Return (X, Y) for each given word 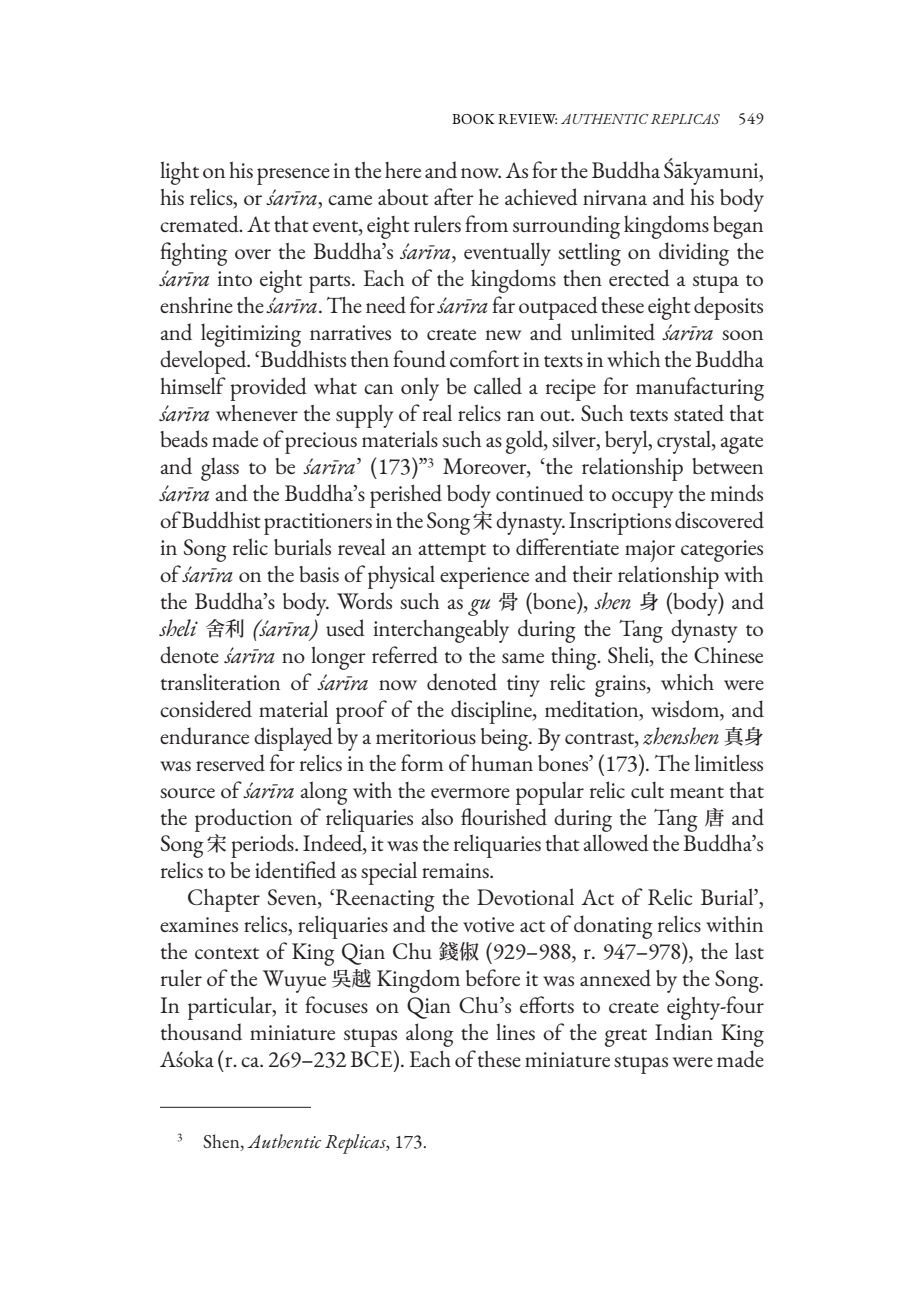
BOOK (473, 119)
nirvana (615, 197)
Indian (684, 1031)
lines (515, 1031)
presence (293, 176)
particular (231, 1008)
